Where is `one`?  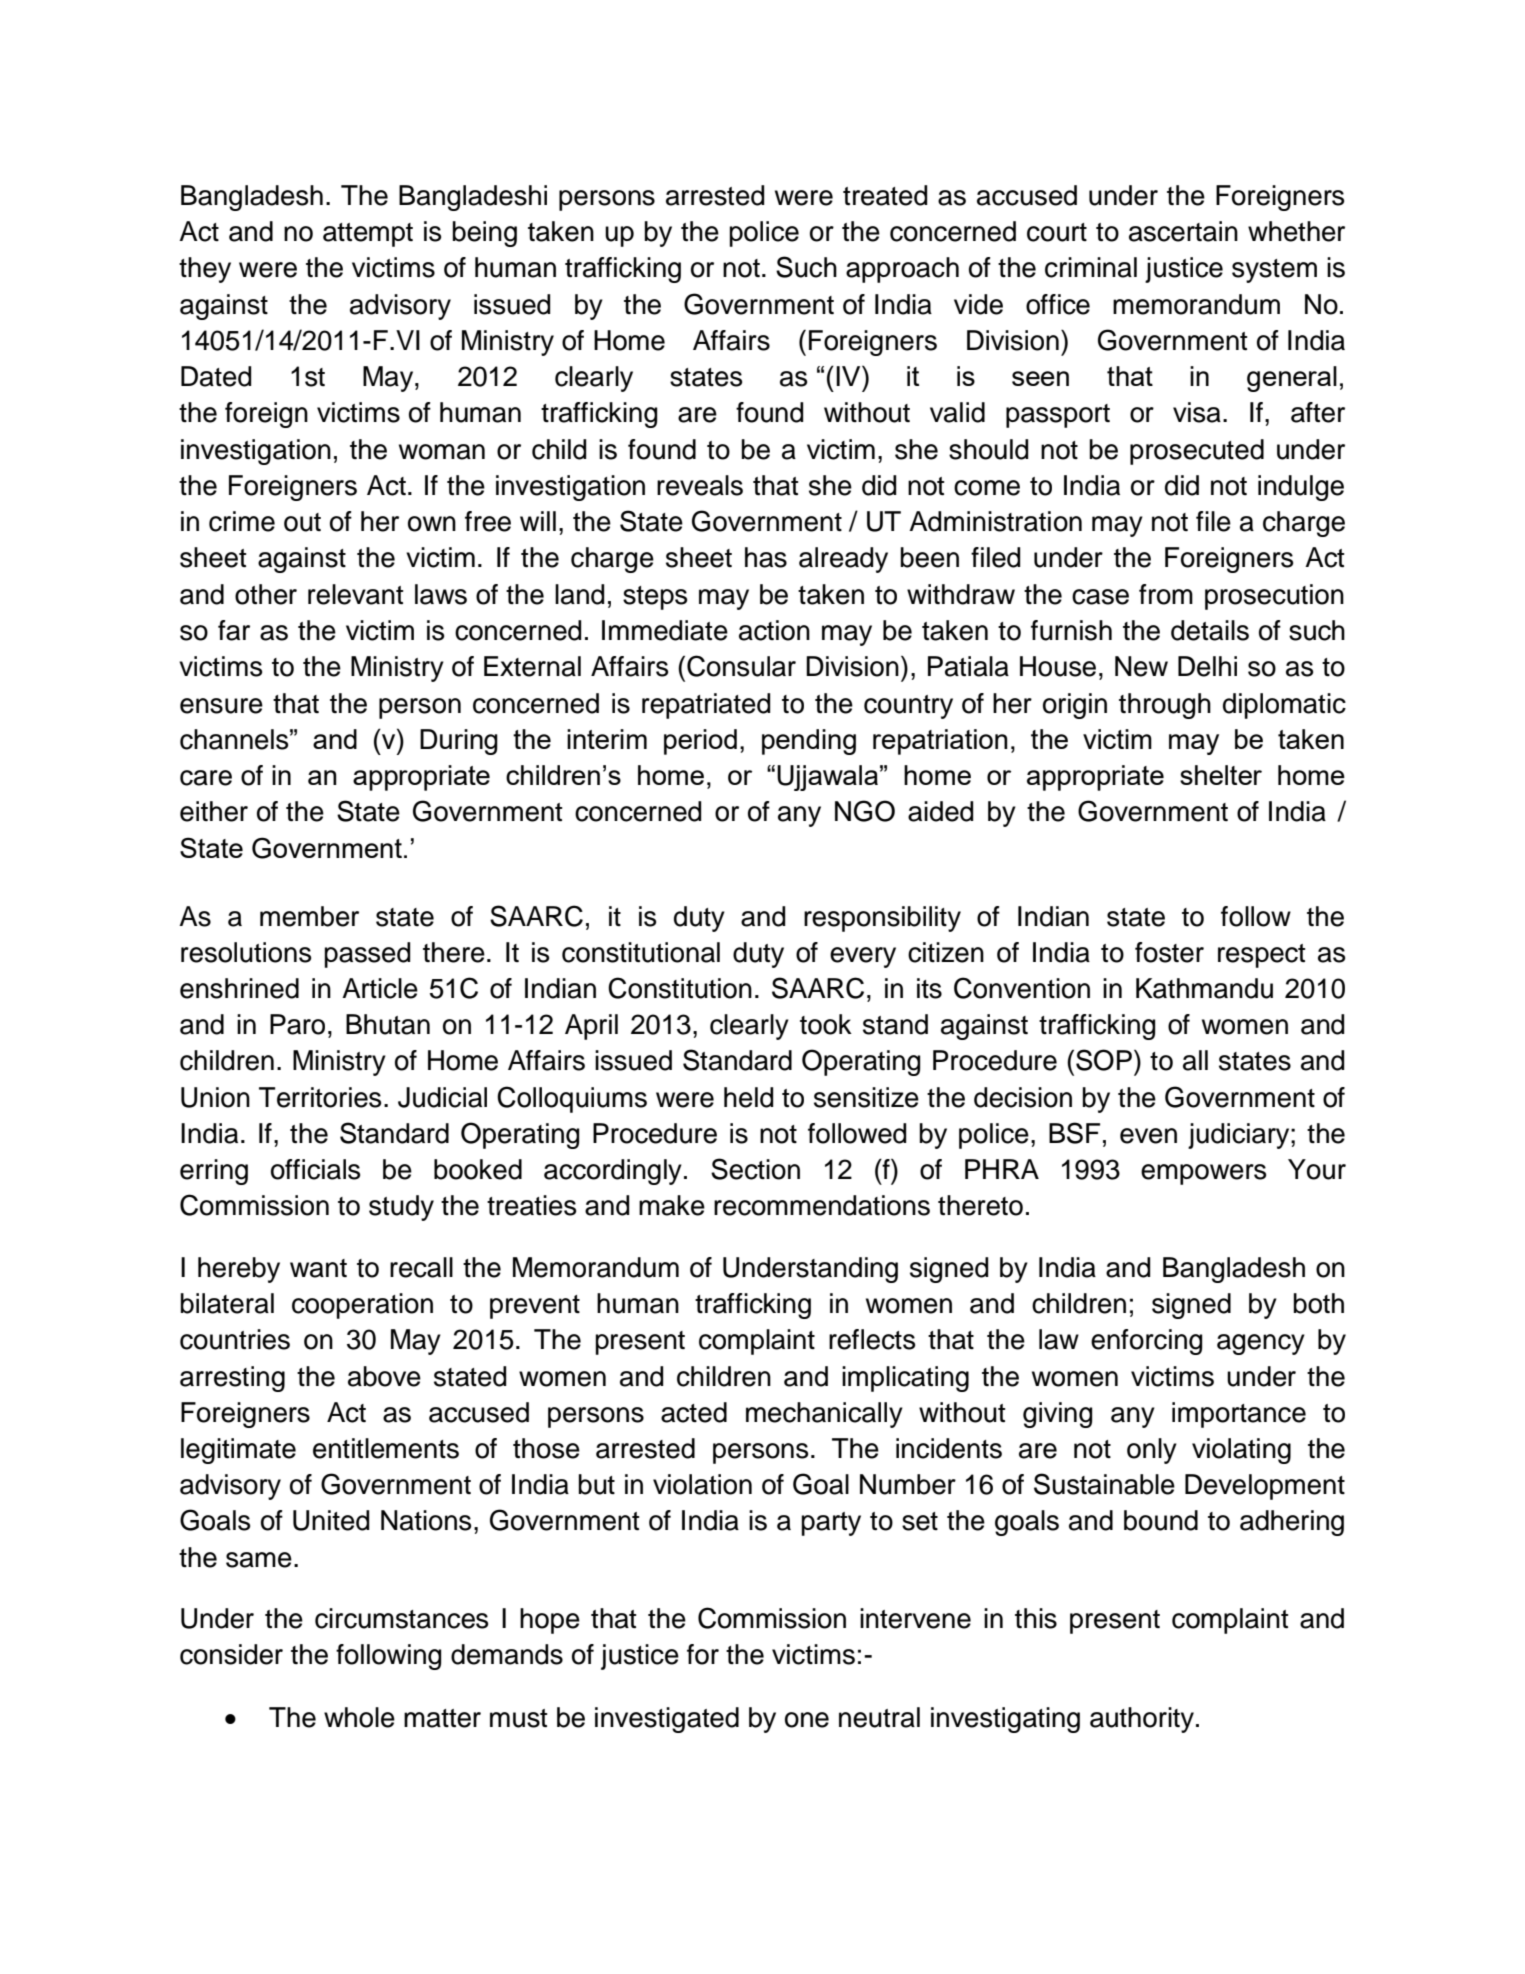
one is located at coordinates (807, 1720).
